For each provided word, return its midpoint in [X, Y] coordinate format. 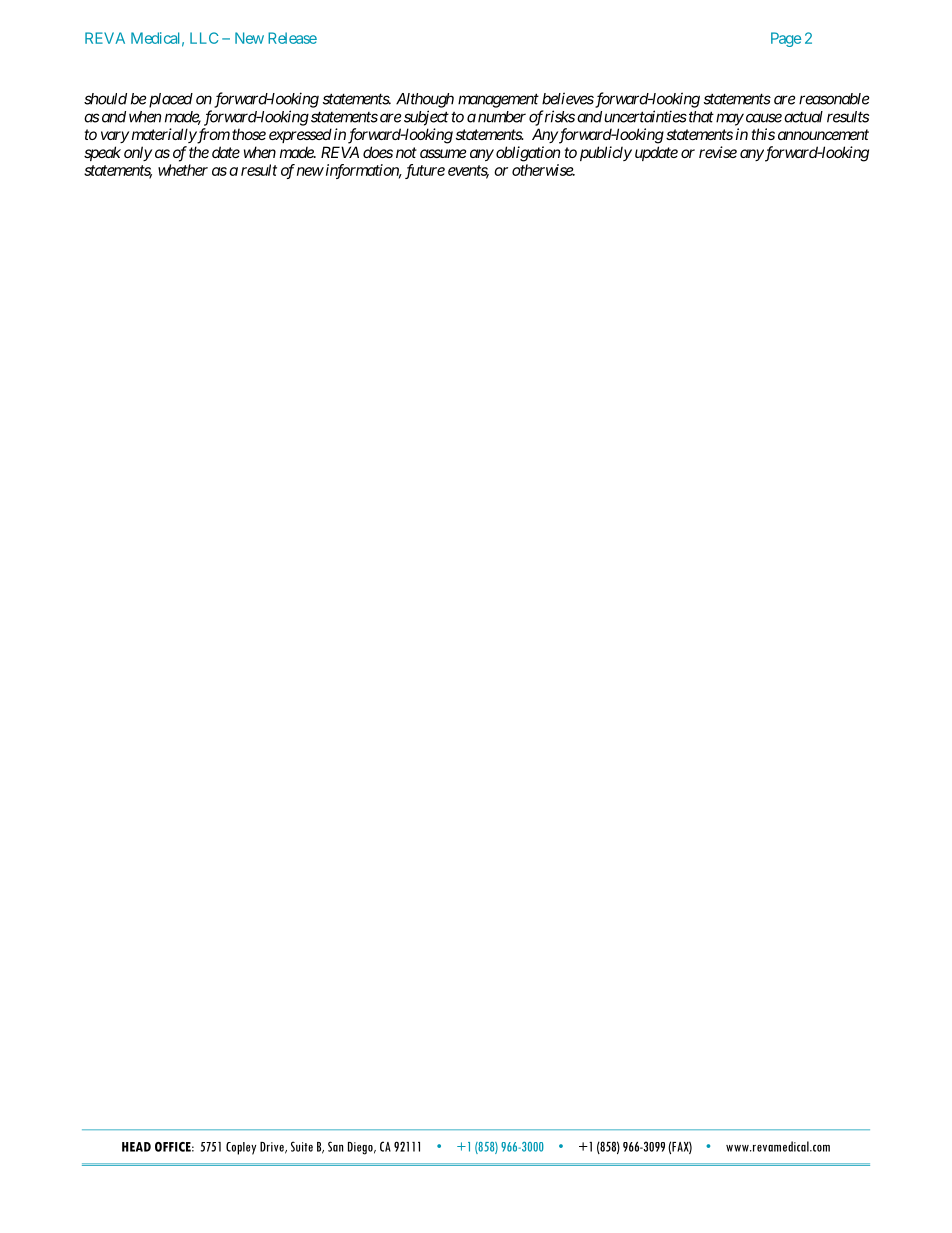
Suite [302, 1146]
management [498, 100]
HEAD [136, 1147]
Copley [241, 1148]
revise [718, 152]
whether [183, 170]
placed [171, 100]
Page [786, 39]
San [335, 1146]
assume [443, 153]
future [425, 171]
